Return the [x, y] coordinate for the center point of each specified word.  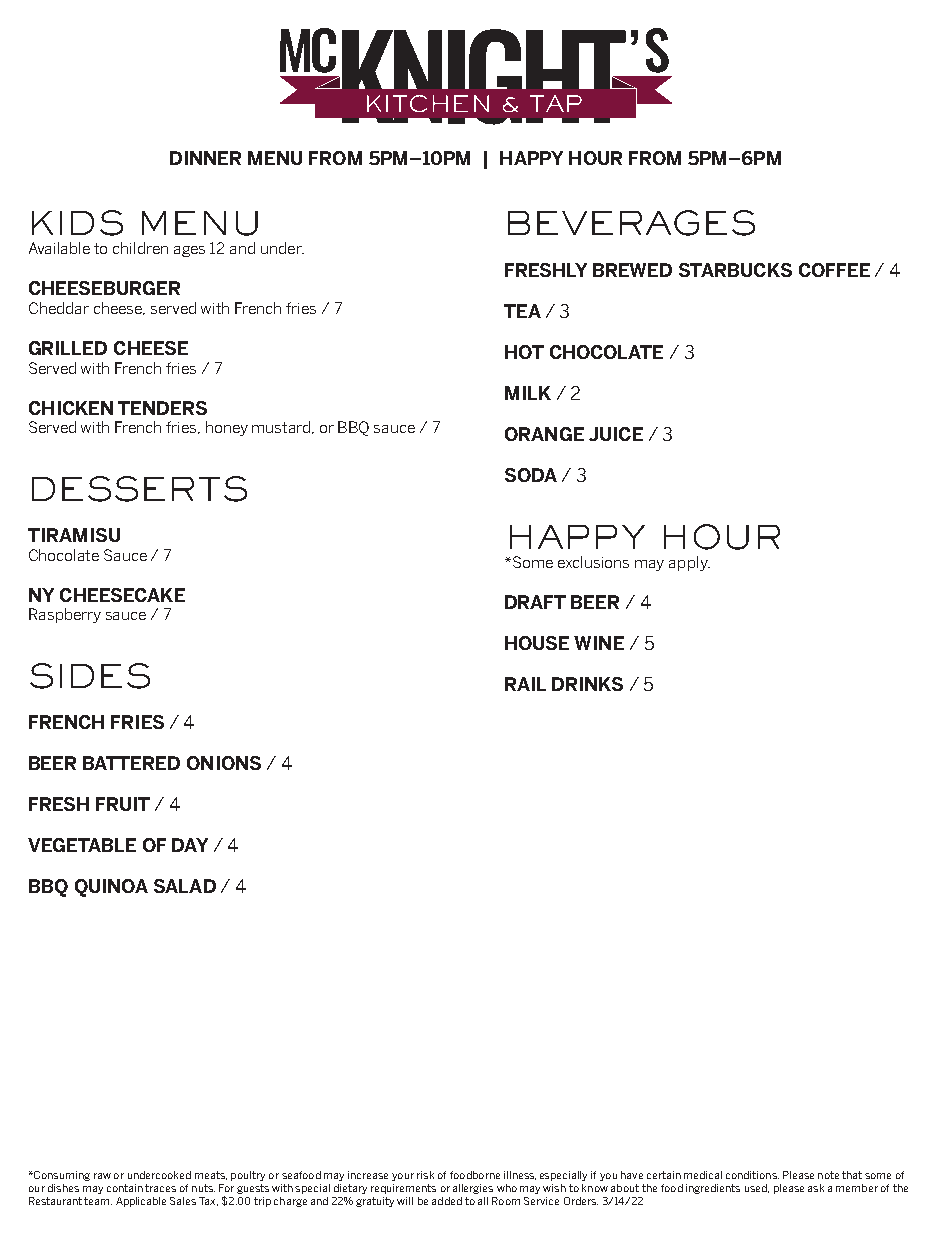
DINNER [205, 158]
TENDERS [162, 408]
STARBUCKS [735, 270]
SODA [531, 475]
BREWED [632, 270]
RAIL [525, 684]
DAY [190, 845]
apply [689, 563]
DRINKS [587, 684]
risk [425, 1175]
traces [160, 1188]
